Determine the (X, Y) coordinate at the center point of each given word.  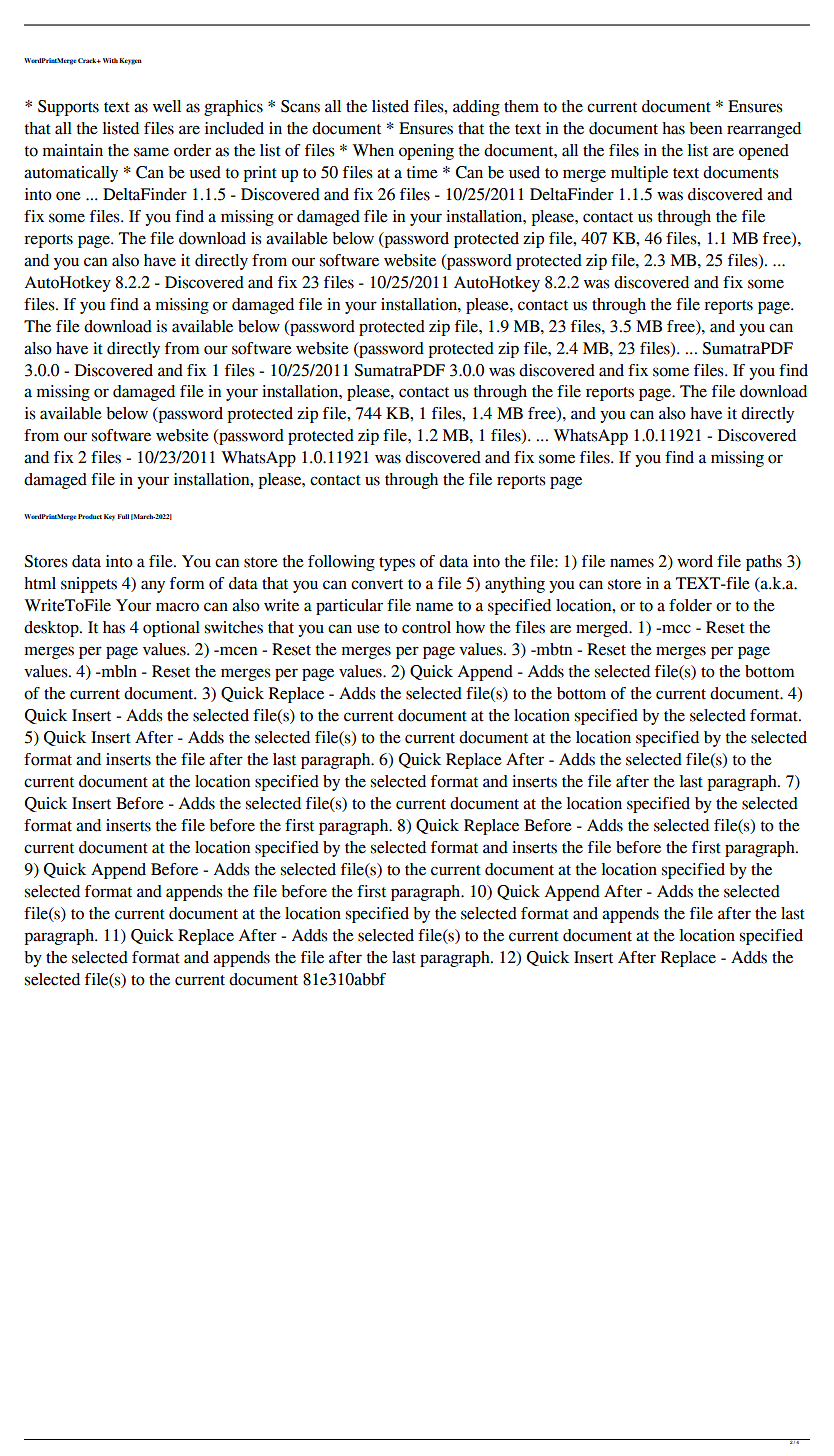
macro (177, 607)
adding (476, 108)
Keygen (130, 61)
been (705, 128)
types (397, 564)
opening (426, 152)
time (422, 172)
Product (90, 516)
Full (123, 516)
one (68, 196)
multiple (639, 174)
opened (764, 152)
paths (764, 563)
